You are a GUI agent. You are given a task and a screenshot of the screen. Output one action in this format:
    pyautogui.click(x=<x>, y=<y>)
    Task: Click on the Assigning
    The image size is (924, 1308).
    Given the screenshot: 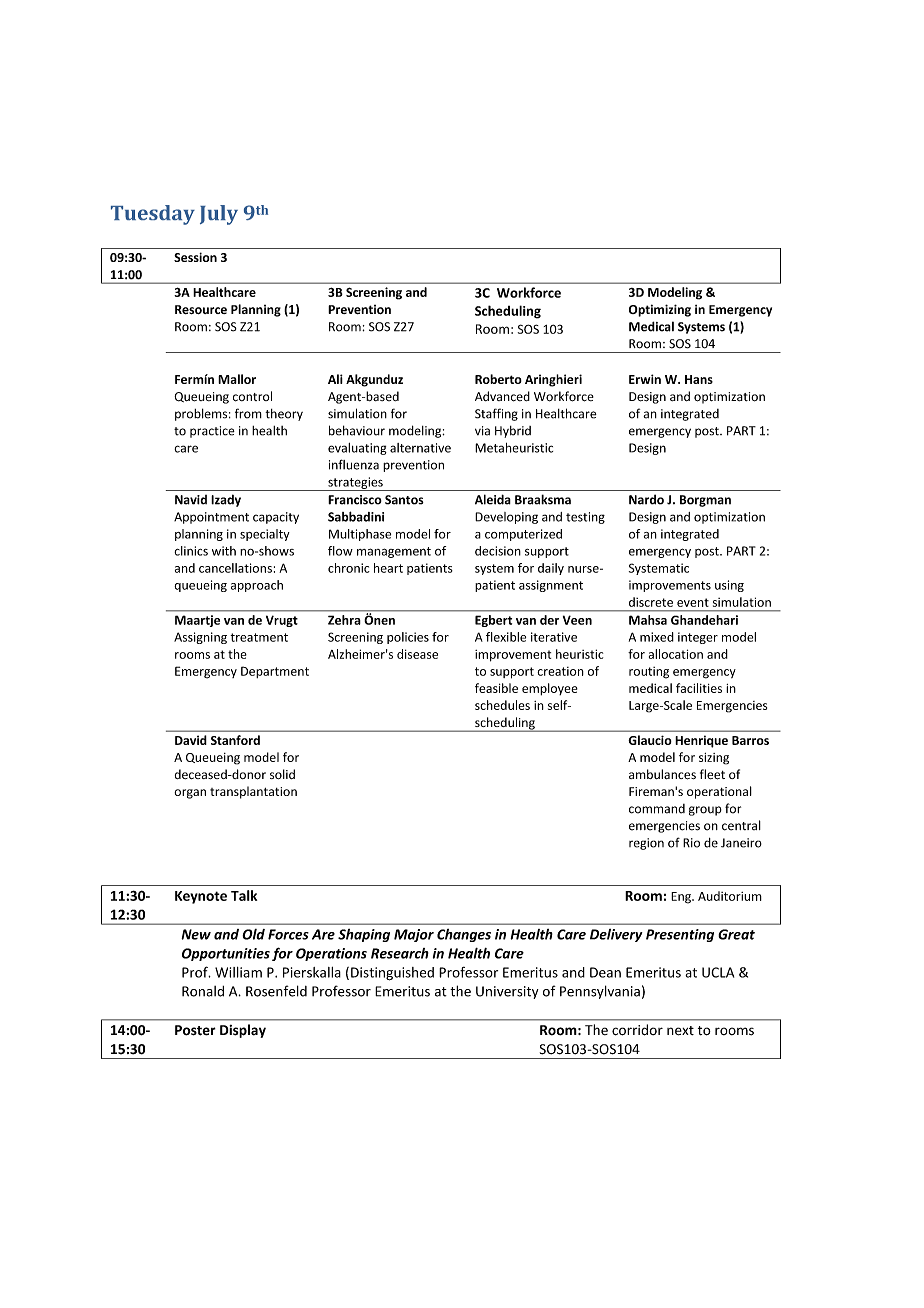 What is the action you would take?
    pyautogui.click(x=200, y=638)
